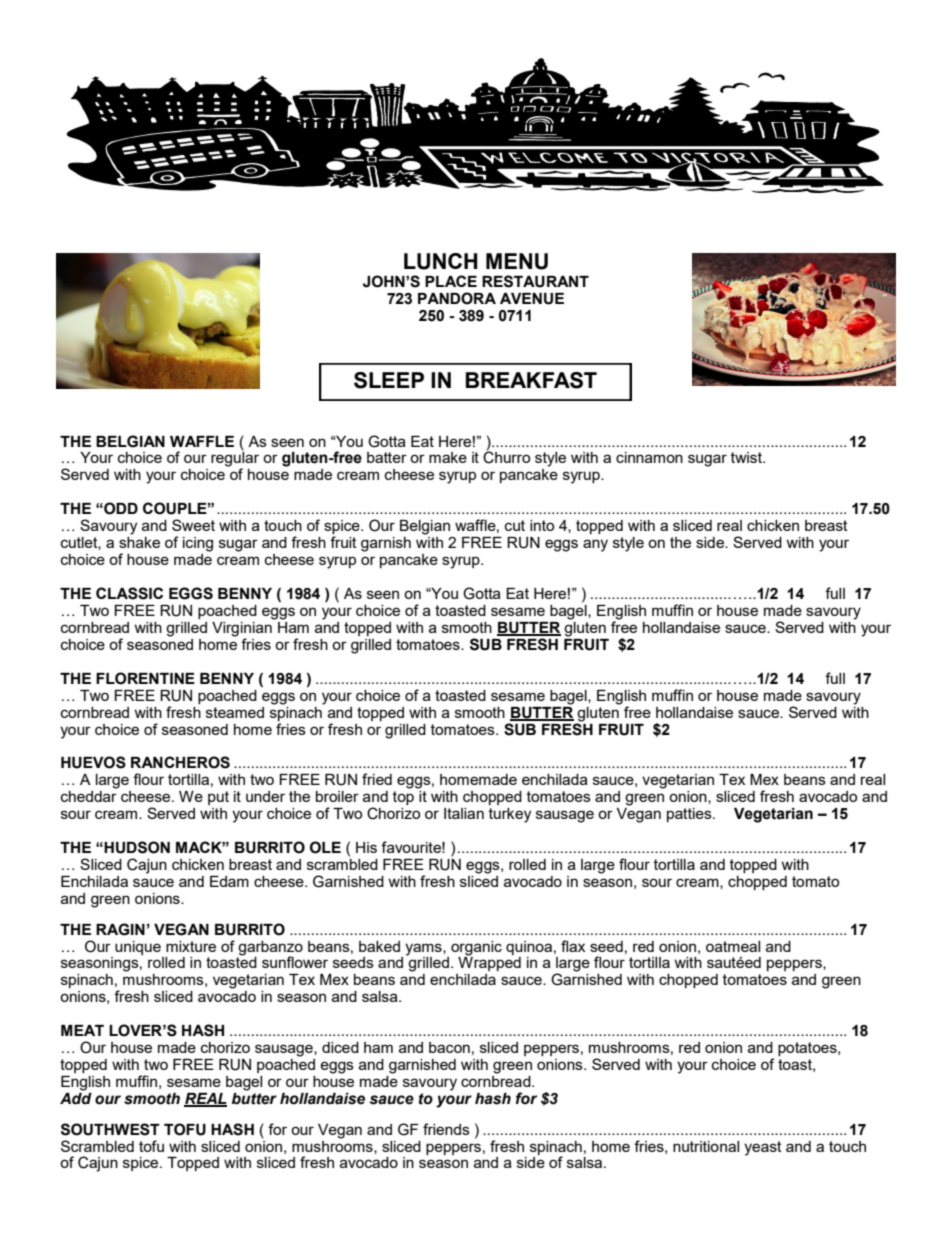  I want to click on RESTAURANT, so click(535, 281).
